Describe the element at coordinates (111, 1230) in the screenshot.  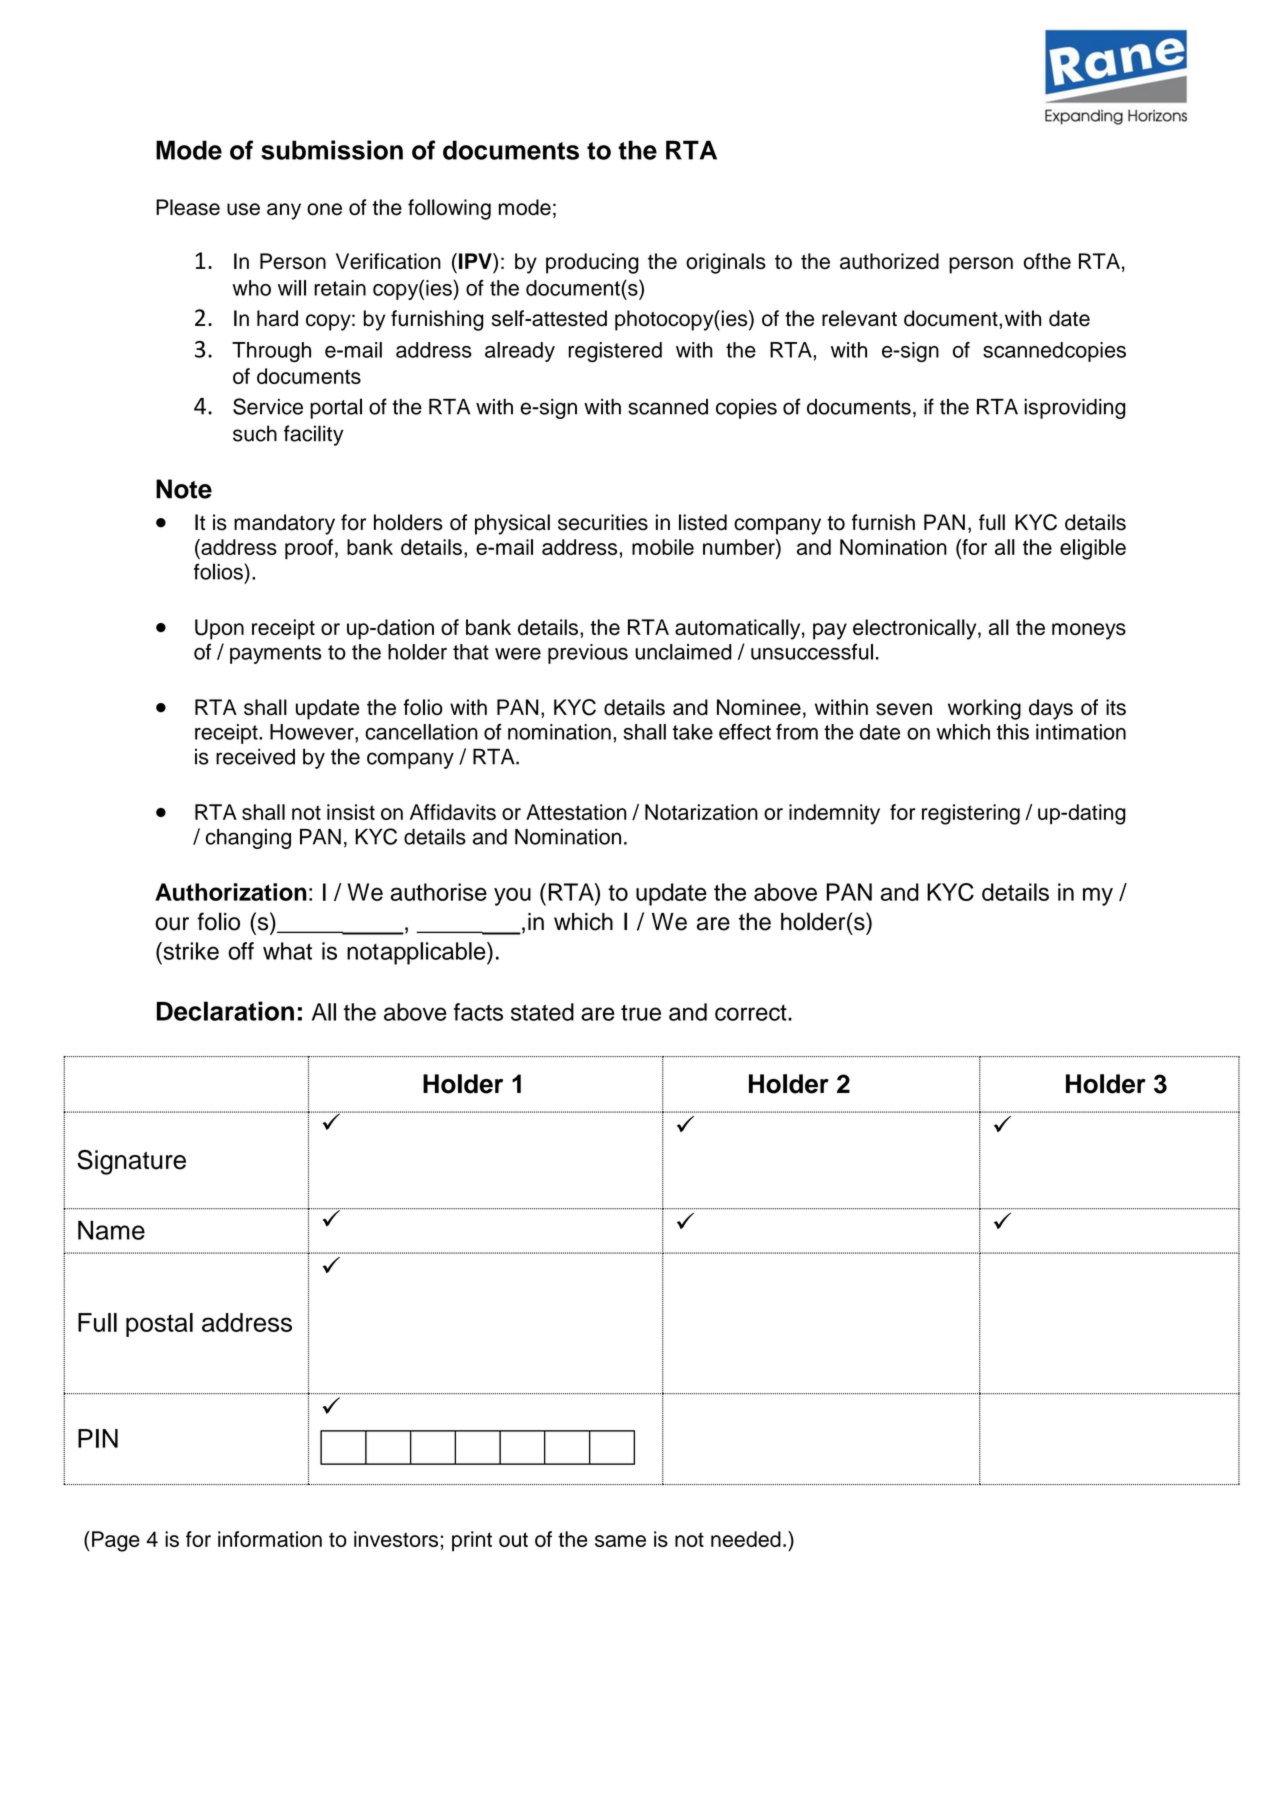
I see `Name` at that location.
